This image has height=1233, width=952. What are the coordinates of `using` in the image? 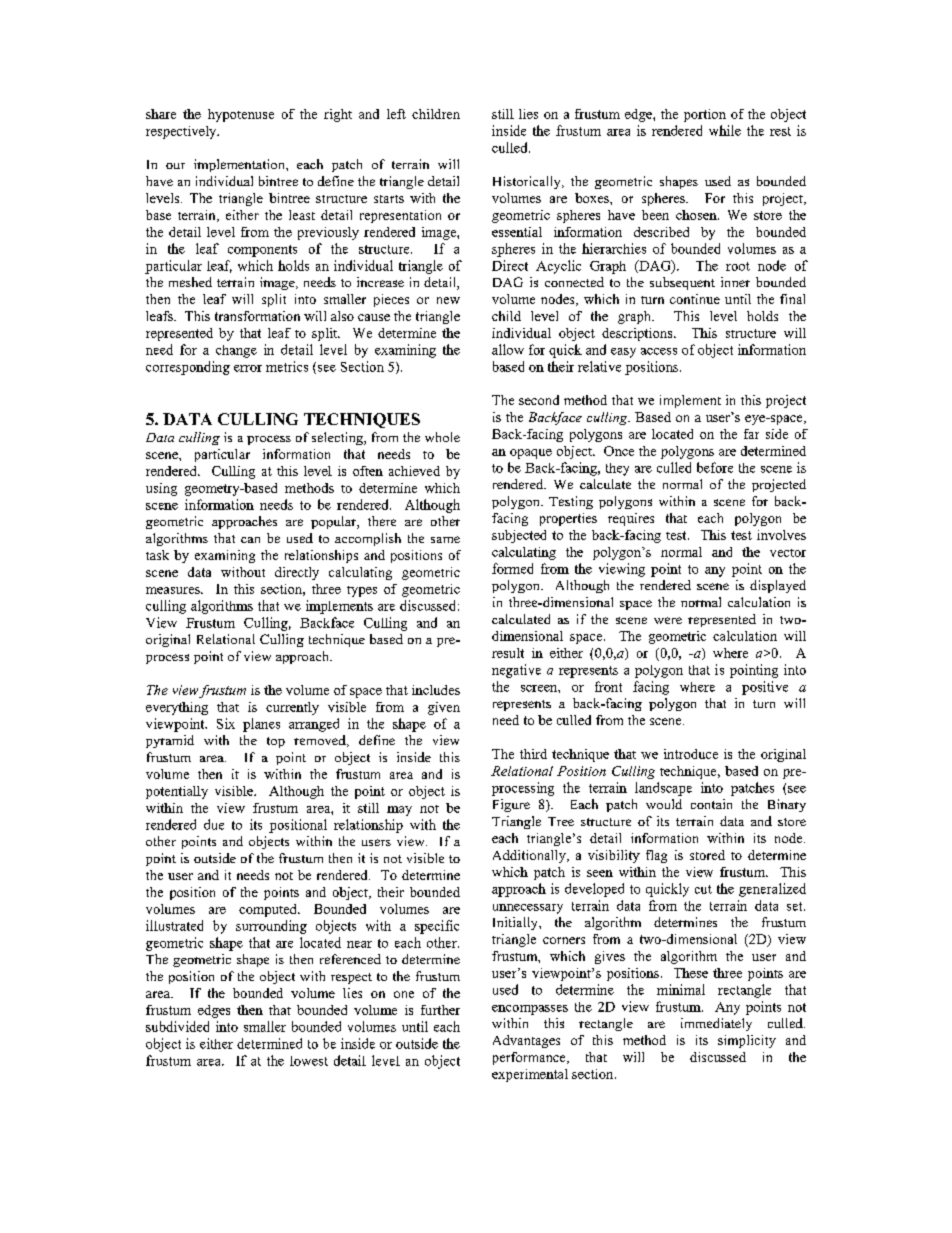 It's located at (161, 489).
